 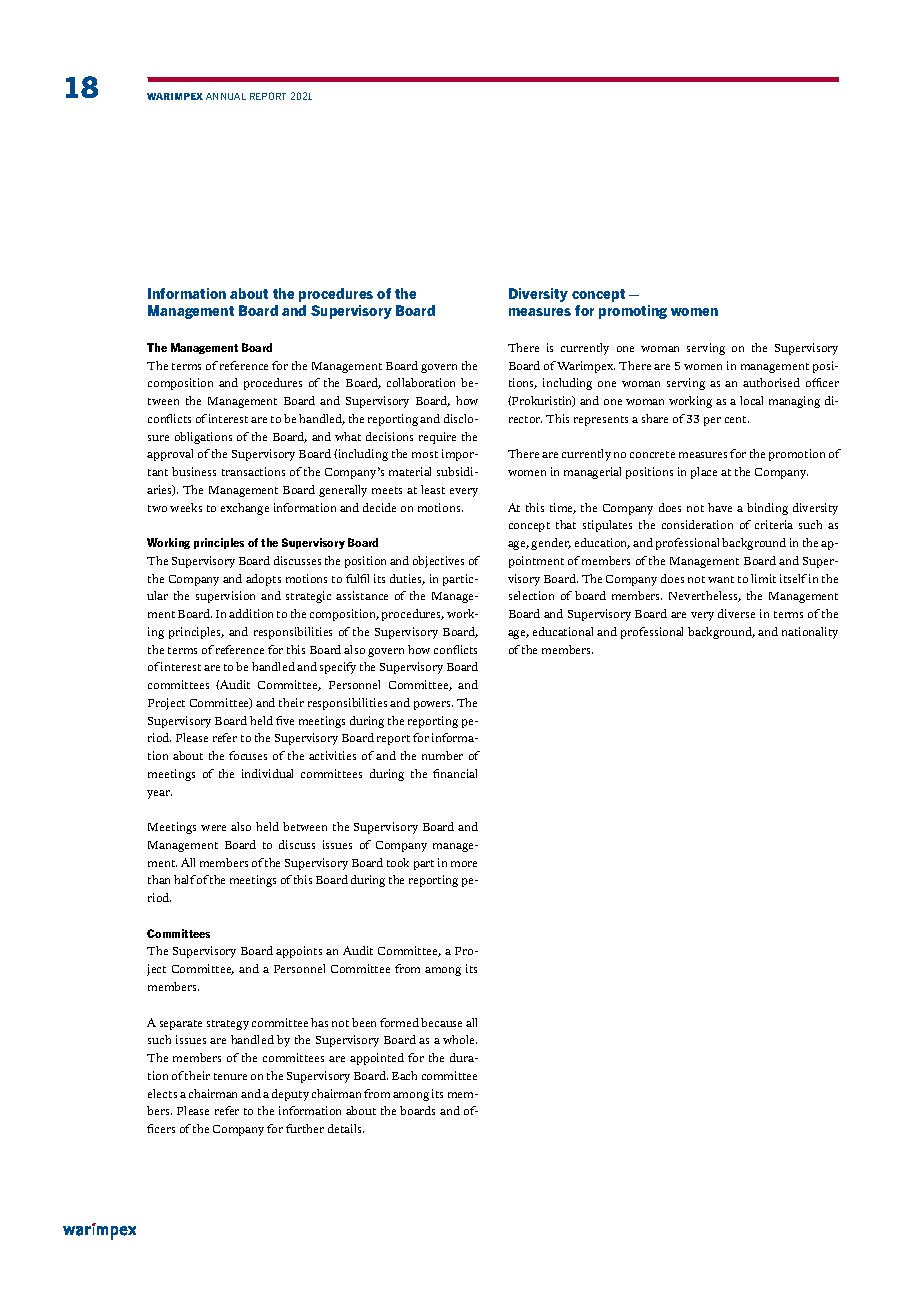 I want to click on number, so click(x=442, y=755).
